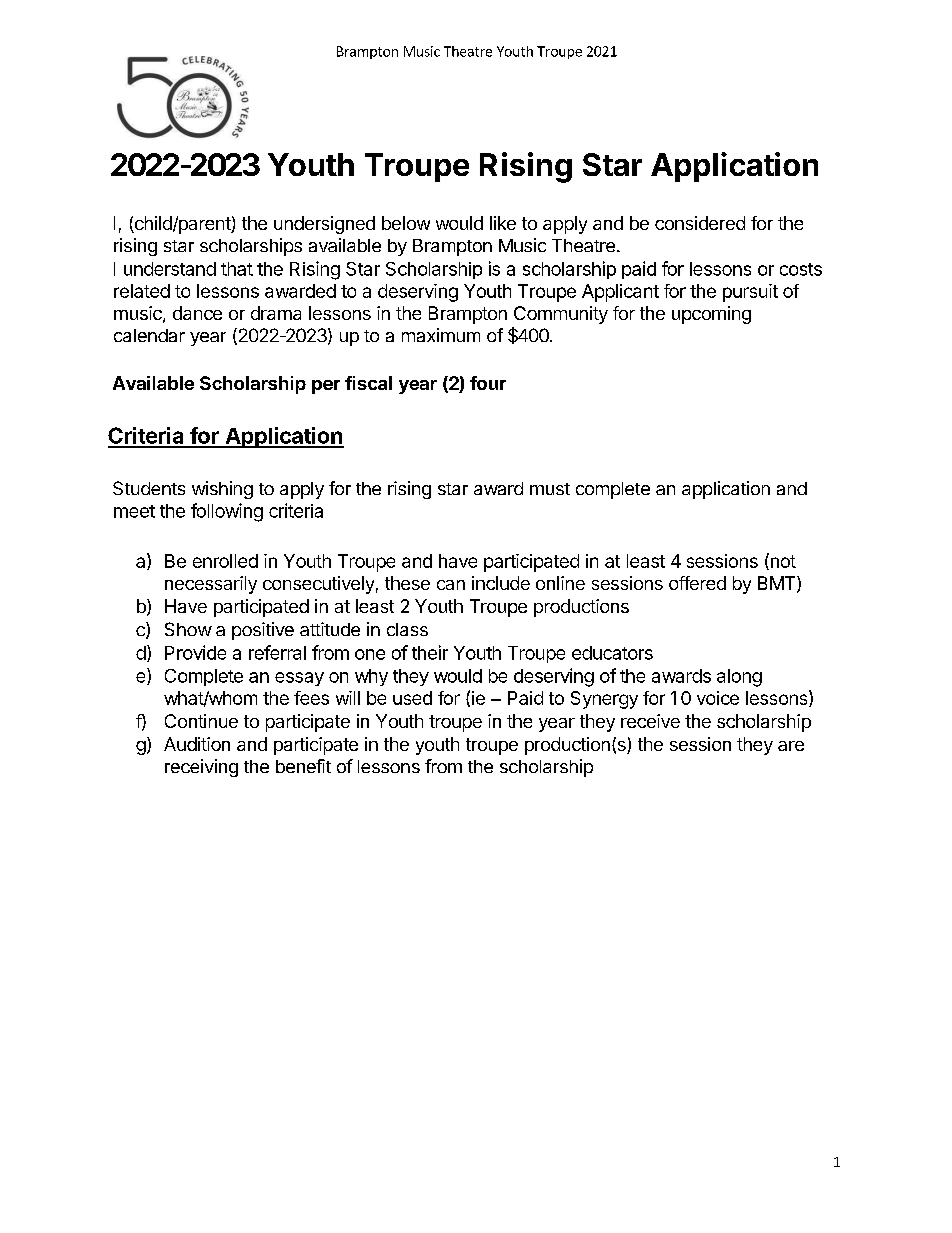  I want to click on that, so click(237, 269).
